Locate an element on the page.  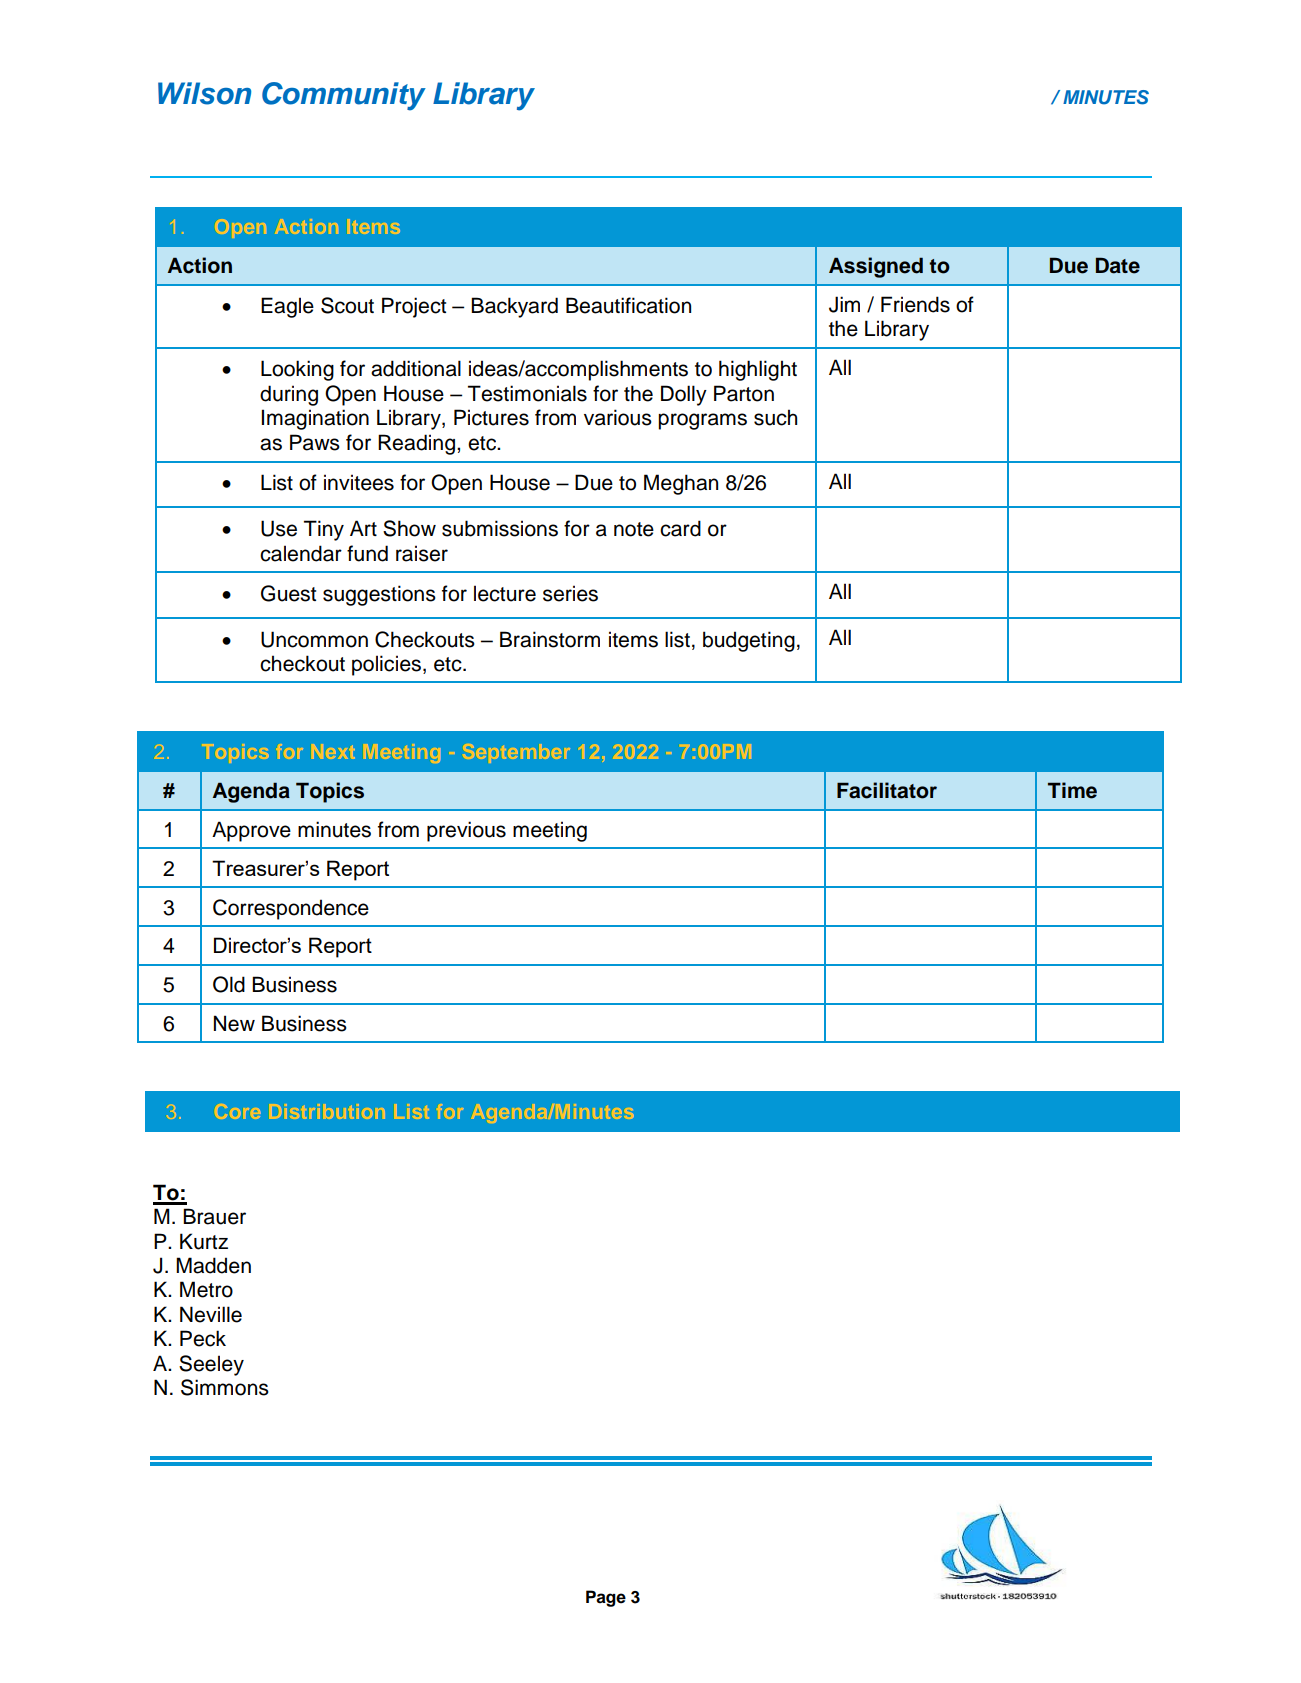
Guest is located at coordinates (288, 593).
